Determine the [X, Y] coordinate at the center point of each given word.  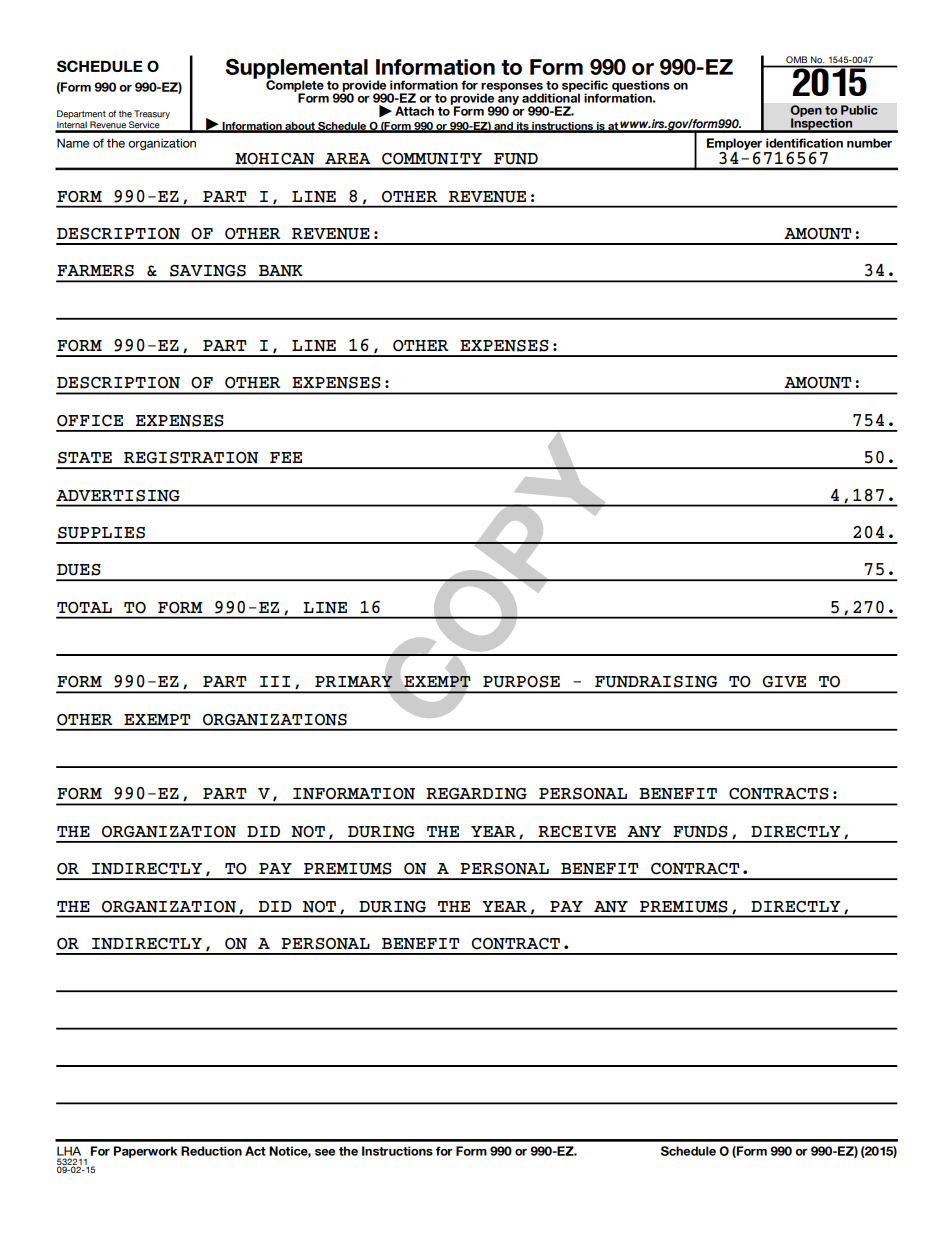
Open [806, 112]
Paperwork [145, 1152]
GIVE [784, 682]
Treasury [152, 114]
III [275, 681]
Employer [734, 144]
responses [512, 88]
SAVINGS [208, 271]
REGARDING [476, 794]
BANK [281, 271]
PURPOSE [521, 682]
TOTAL [84, 608]
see [325, 1152]
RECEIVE [577, 832]
